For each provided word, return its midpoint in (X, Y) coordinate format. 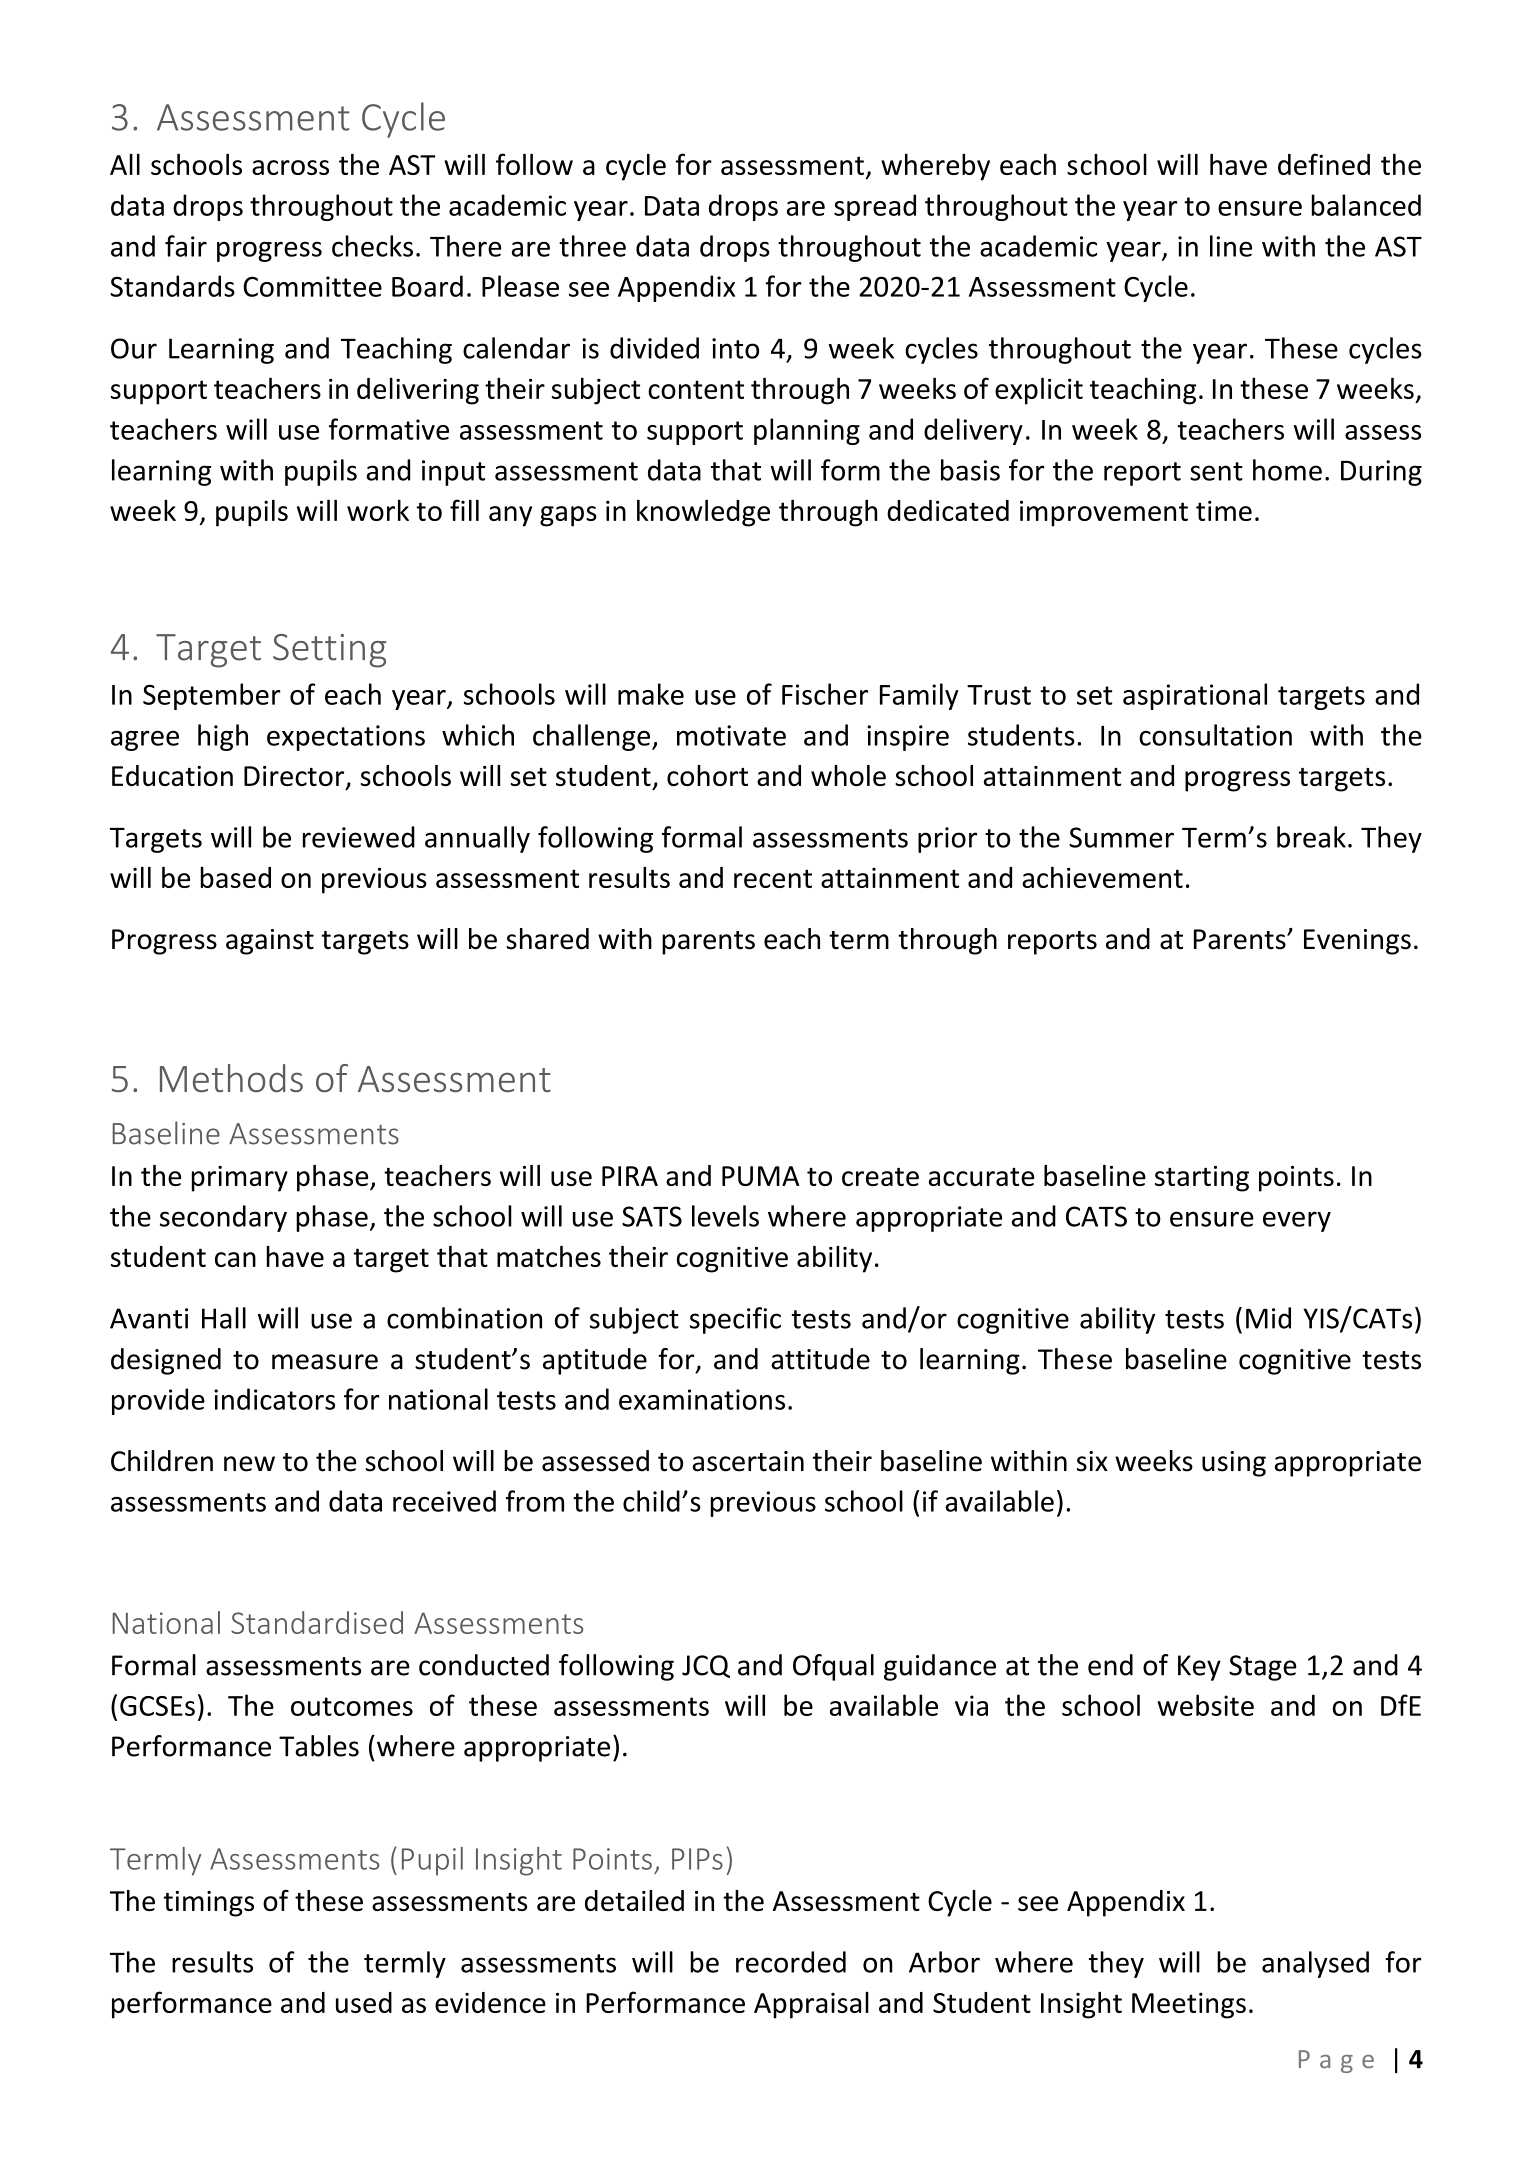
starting (1202, 1179)
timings (209, 1904)
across (290, 167)
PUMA (761, 1176)
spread (875, 207)
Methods (231, 1078)
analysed (1315, 1964)
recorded (791, 1962)
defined (1324, 164)
